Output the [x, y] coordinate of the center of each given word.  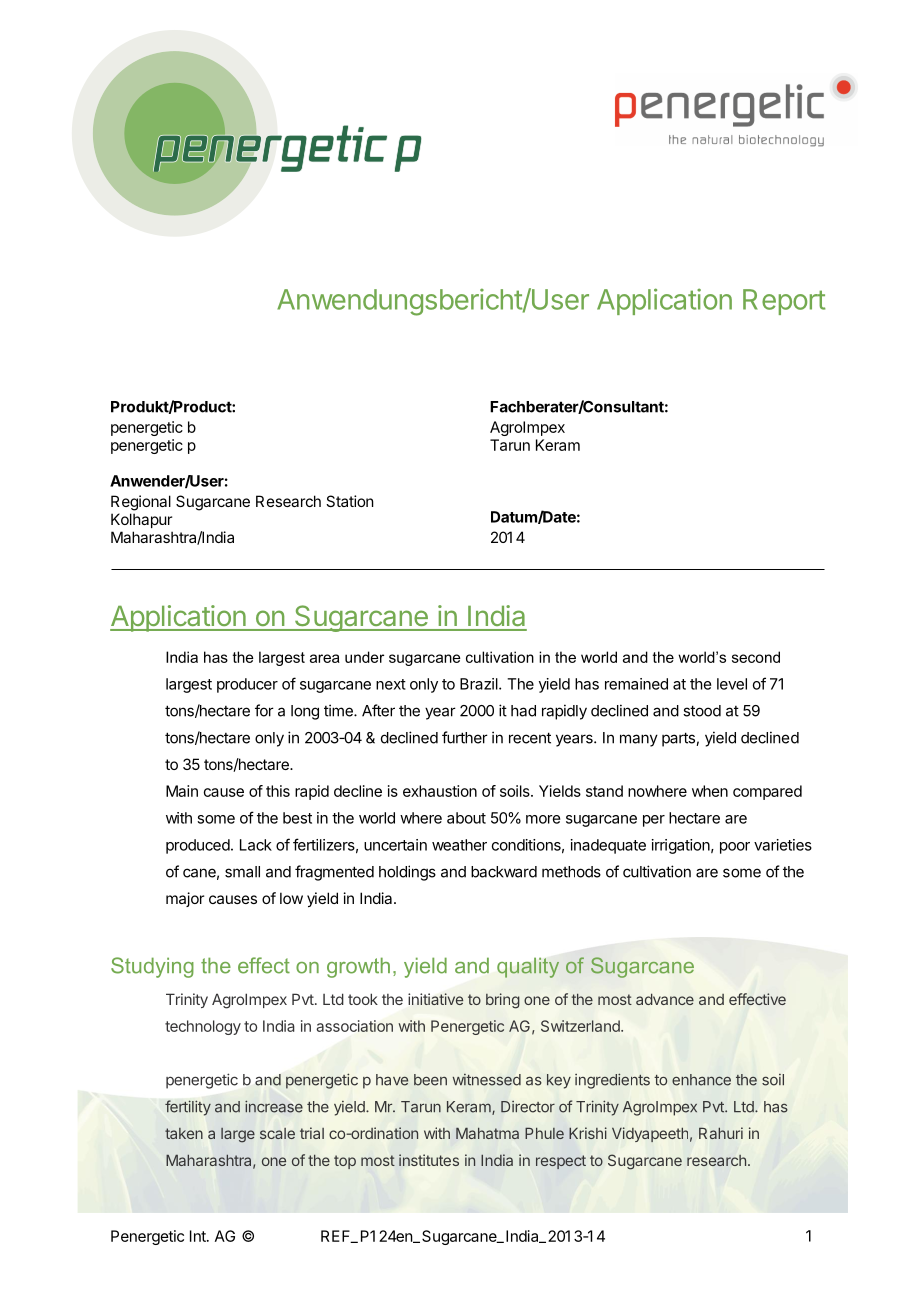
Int [199, 1236]
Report [784, 302]
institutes [429, 1160]
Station [350, 501]
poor [735, 848]
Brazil [480, 684]
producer [247, 685]
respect [561, 1162]
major [185, 899]
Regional [141, 503]
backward [504, 872]
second [756, 657]
